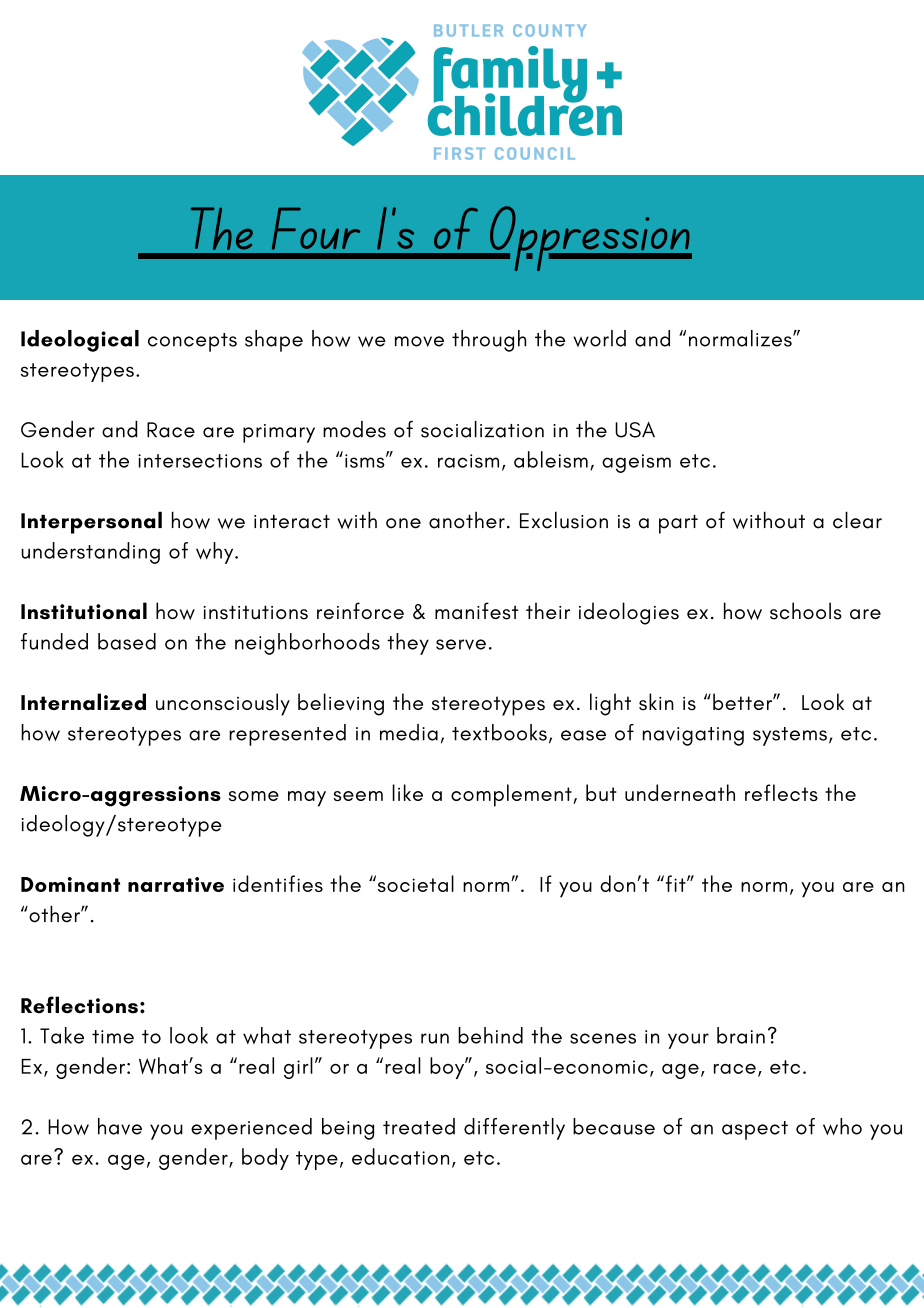  I want to click on like, so click(407, 792).
